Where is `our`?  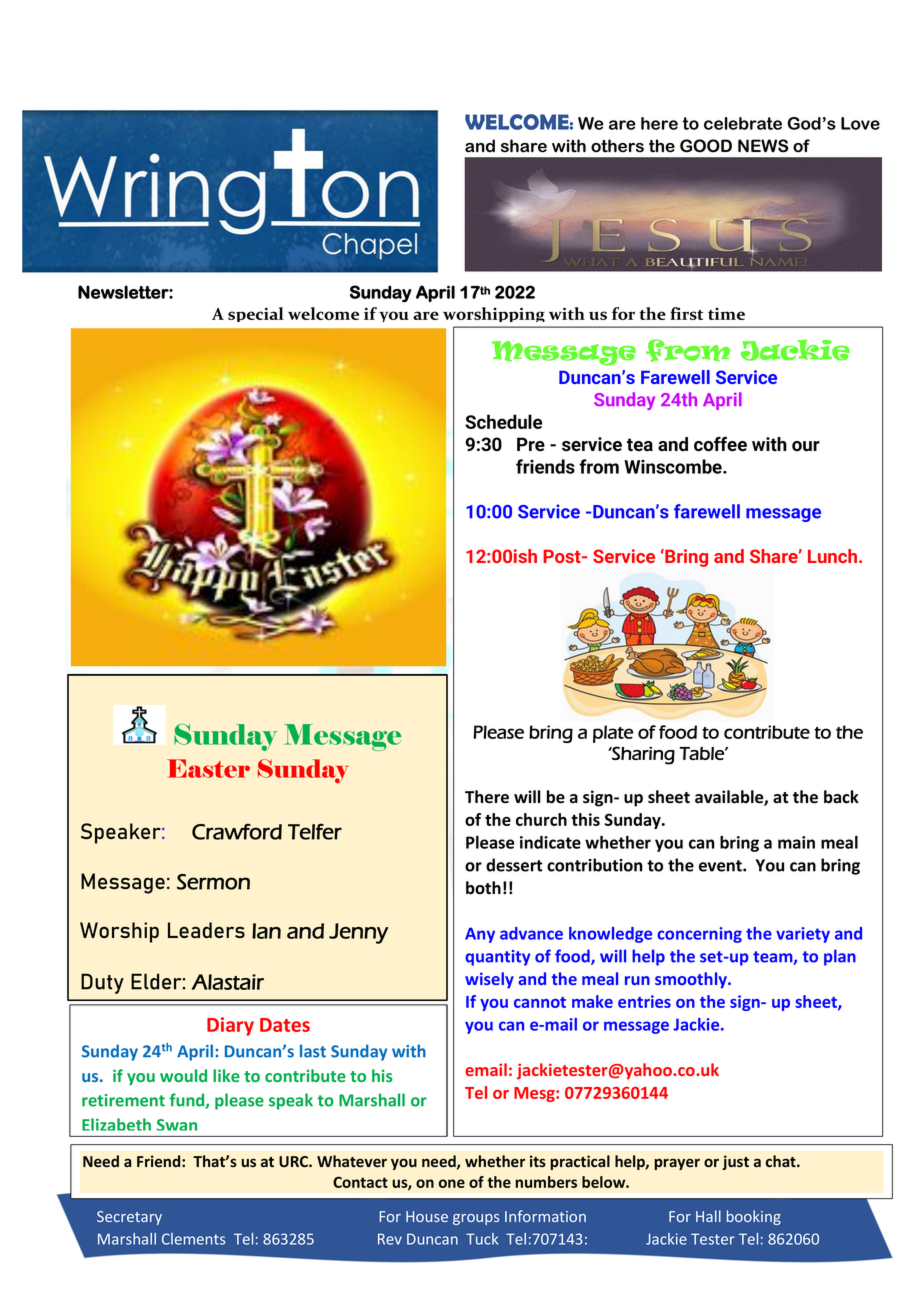
our is located at coordinates (806, 446).
